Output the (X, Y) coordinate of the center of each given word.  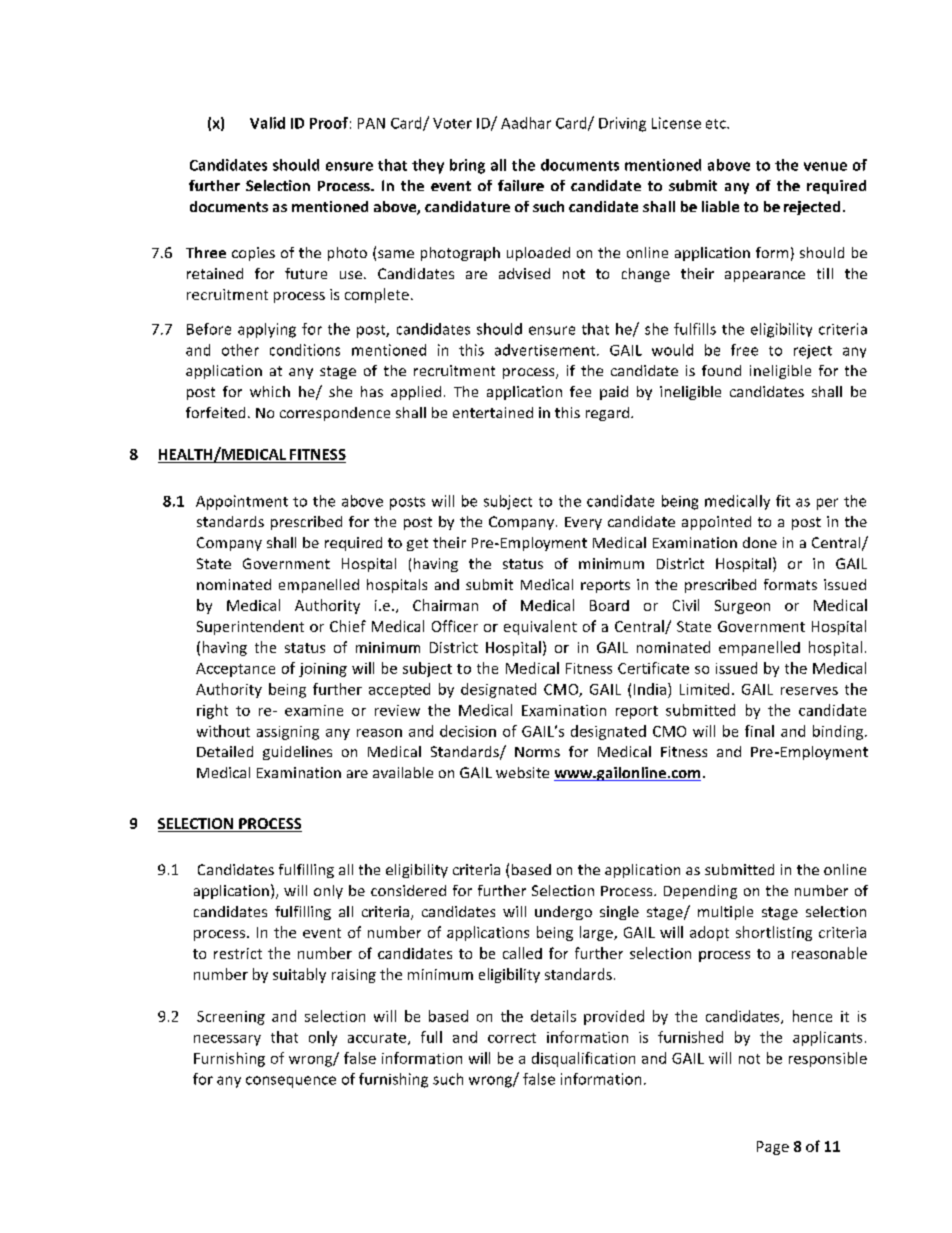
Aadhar (526, 123)
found (721, 370)
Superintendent (250, 627)
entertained (493, 412)
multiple (725, 913)
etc (717, 124)
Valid (267, 123)
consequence (291, 1082)
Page (773, 1148)
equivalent (540, 627)
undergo (563, 913)
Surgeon (742, 607)
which (270, 391)
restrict (238, 953)
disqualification (583, 1059)
